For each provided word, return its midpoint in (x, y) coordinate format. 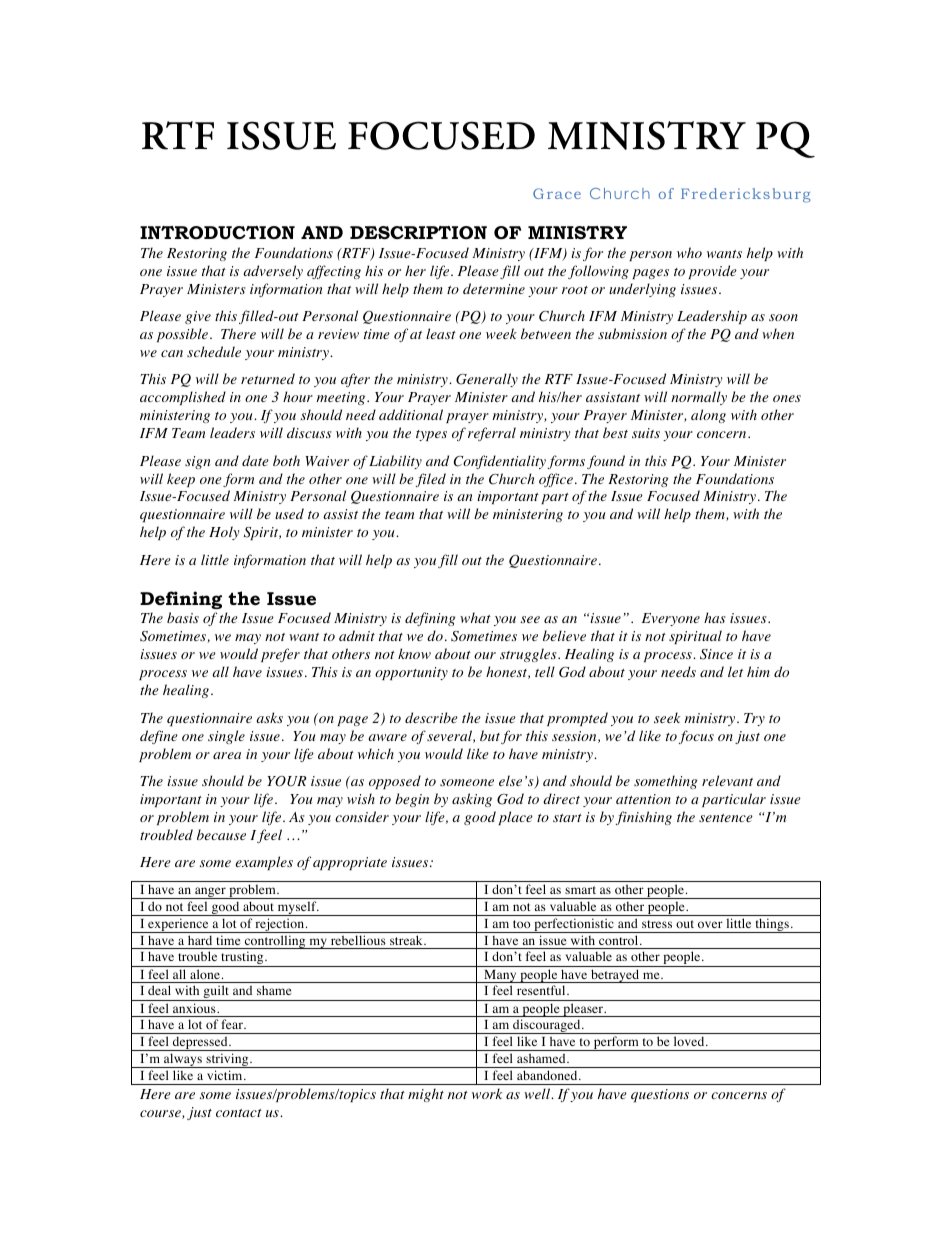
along (708, 416)
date (255, 460)
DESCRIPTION (418, 233)
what (475, 617)
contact (239, 1113)
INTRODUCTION (217, 233)
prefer (280, 655)
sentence (726, 818)
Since (716, 654)
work (487, 1093)
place (515, 818)
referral (492, 434)
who (689, 252)
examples (264, 863)
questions (660, 1095)
